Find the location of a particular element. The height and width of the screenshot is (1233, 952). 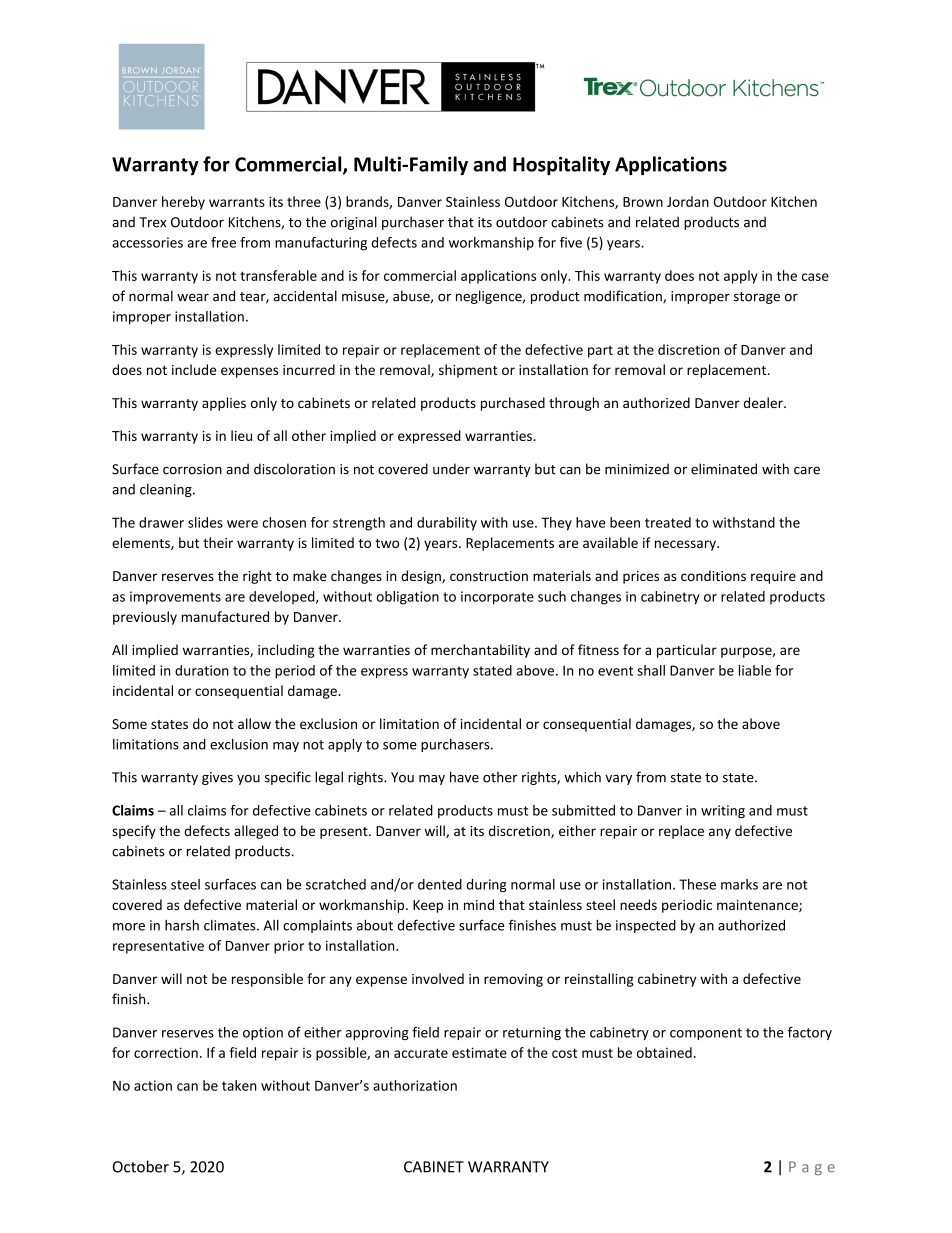

during is located at coordinates (487, 885).
